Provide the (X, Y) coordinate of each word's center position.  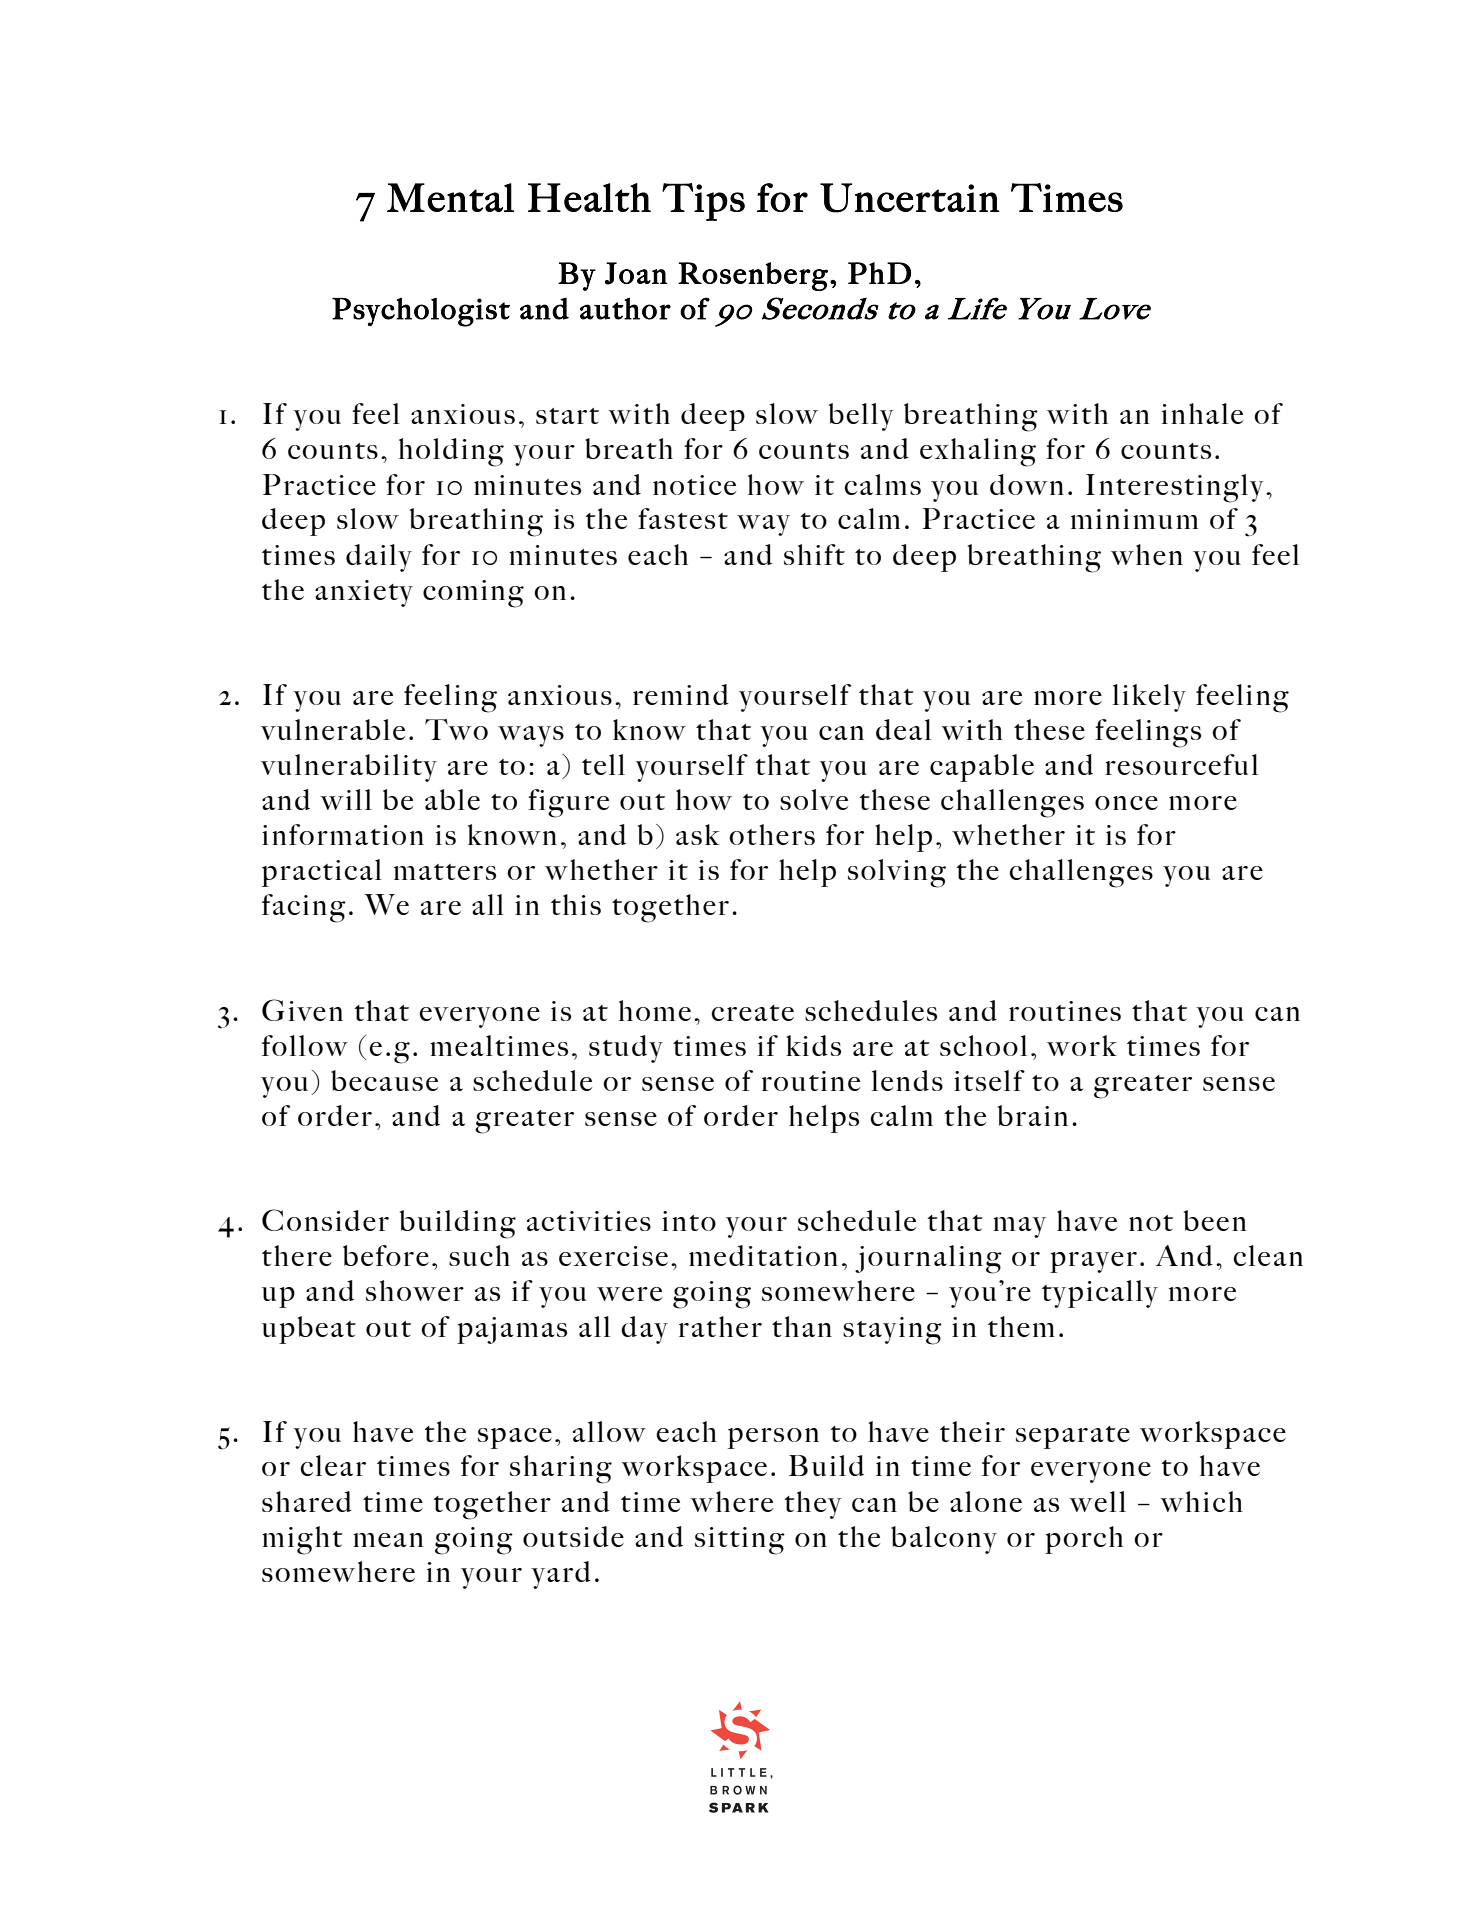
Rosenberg (753, 276)
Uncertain (910, 198)
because (384, 1080)
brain (1033, 1115)
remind (681, 694)
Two (456, 729)
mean (388, 1540)
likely (1149, 698)
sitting (740, 1541)
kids (813, 1045)
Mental (450, 197)
